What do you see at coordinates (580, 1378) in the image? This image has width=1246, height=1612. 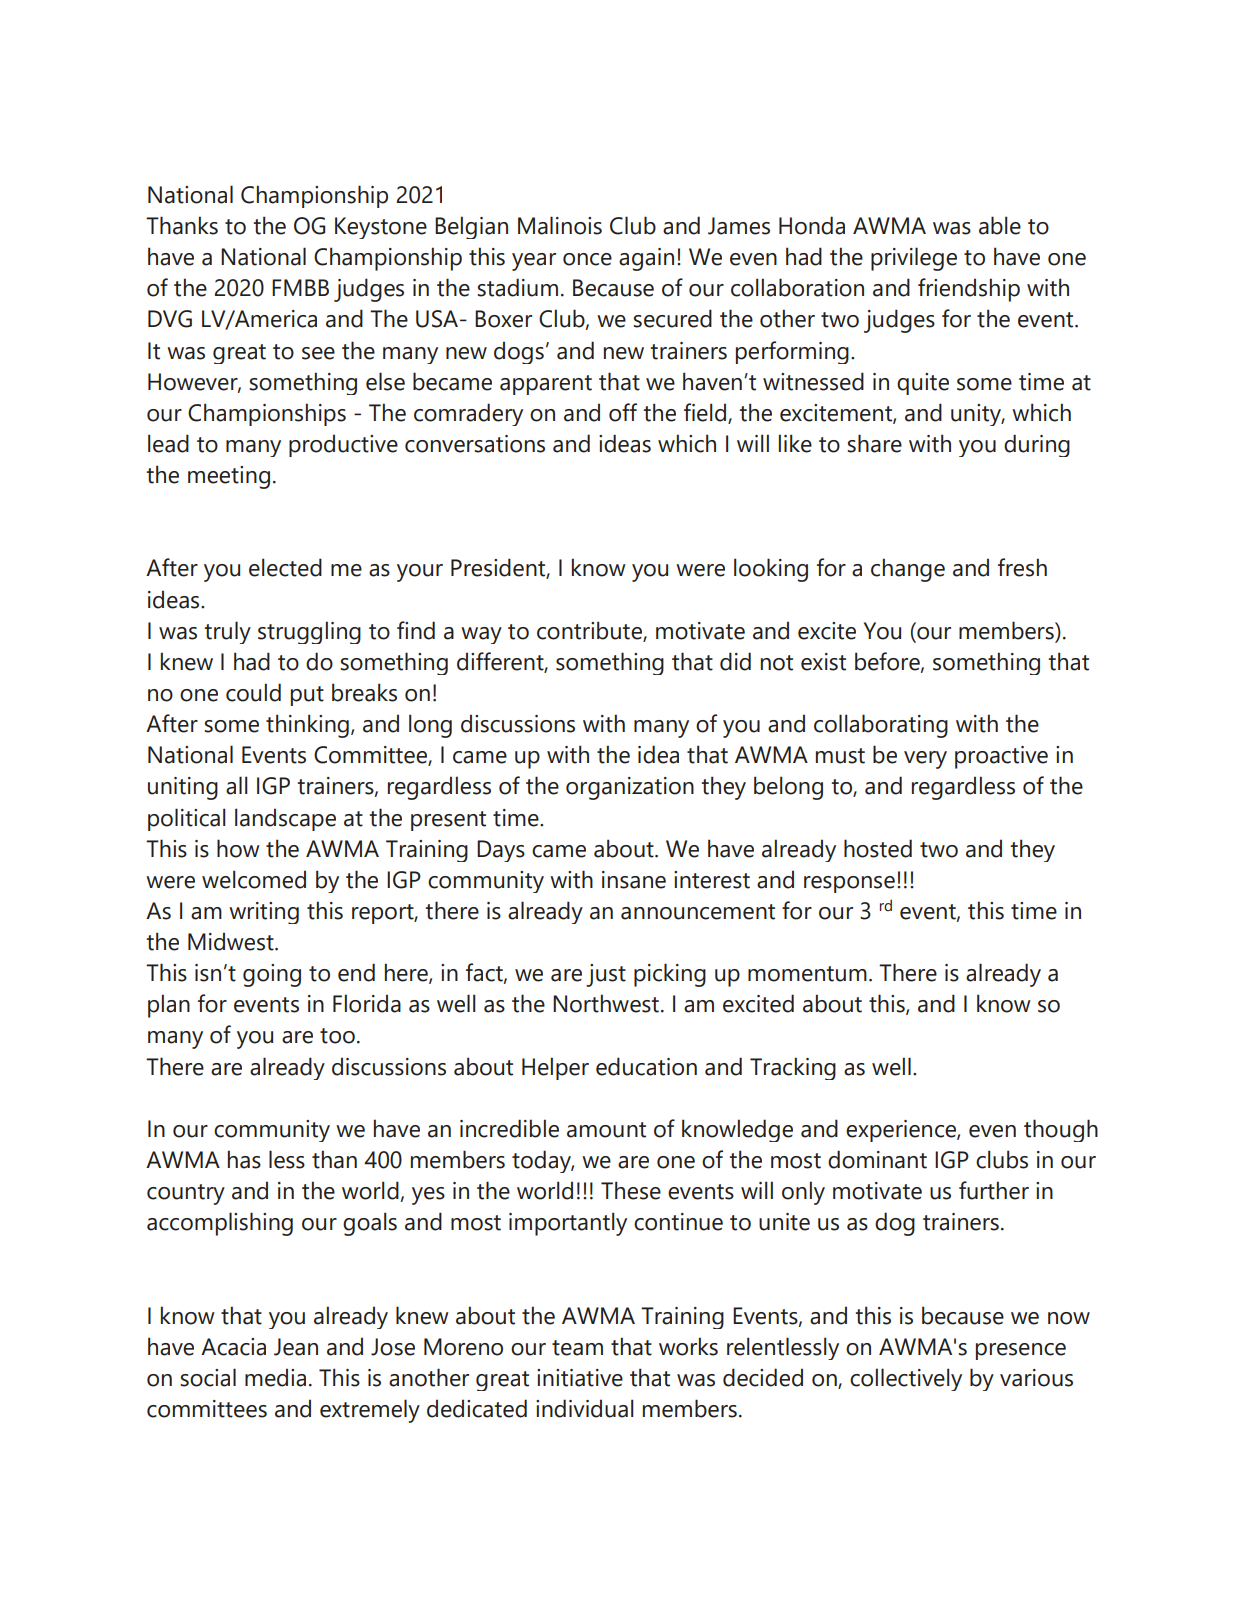 I see `initiative` at bounding box center [580, 1378].
